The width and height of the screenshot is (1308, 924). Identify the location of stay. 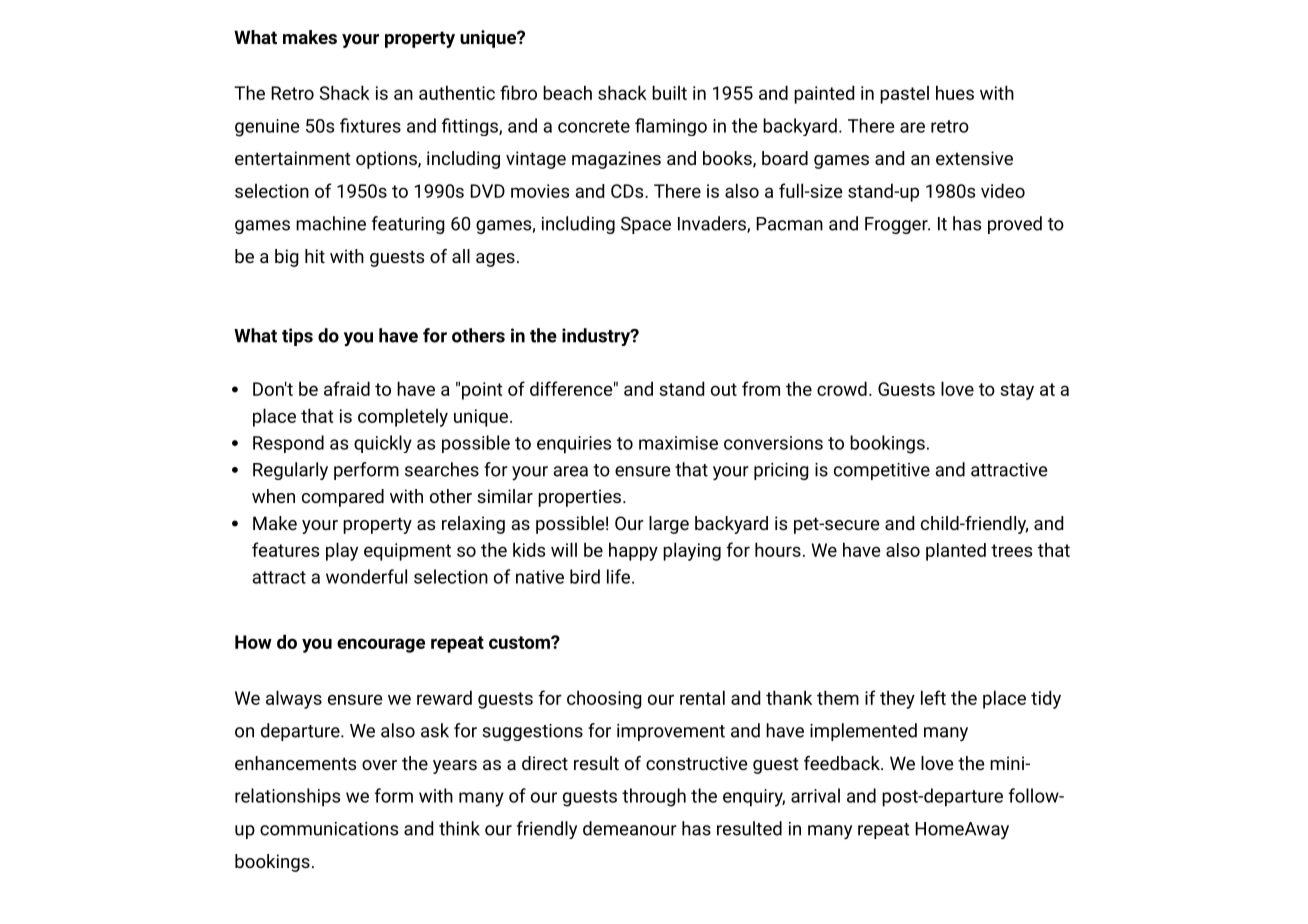
(1017, 391).
